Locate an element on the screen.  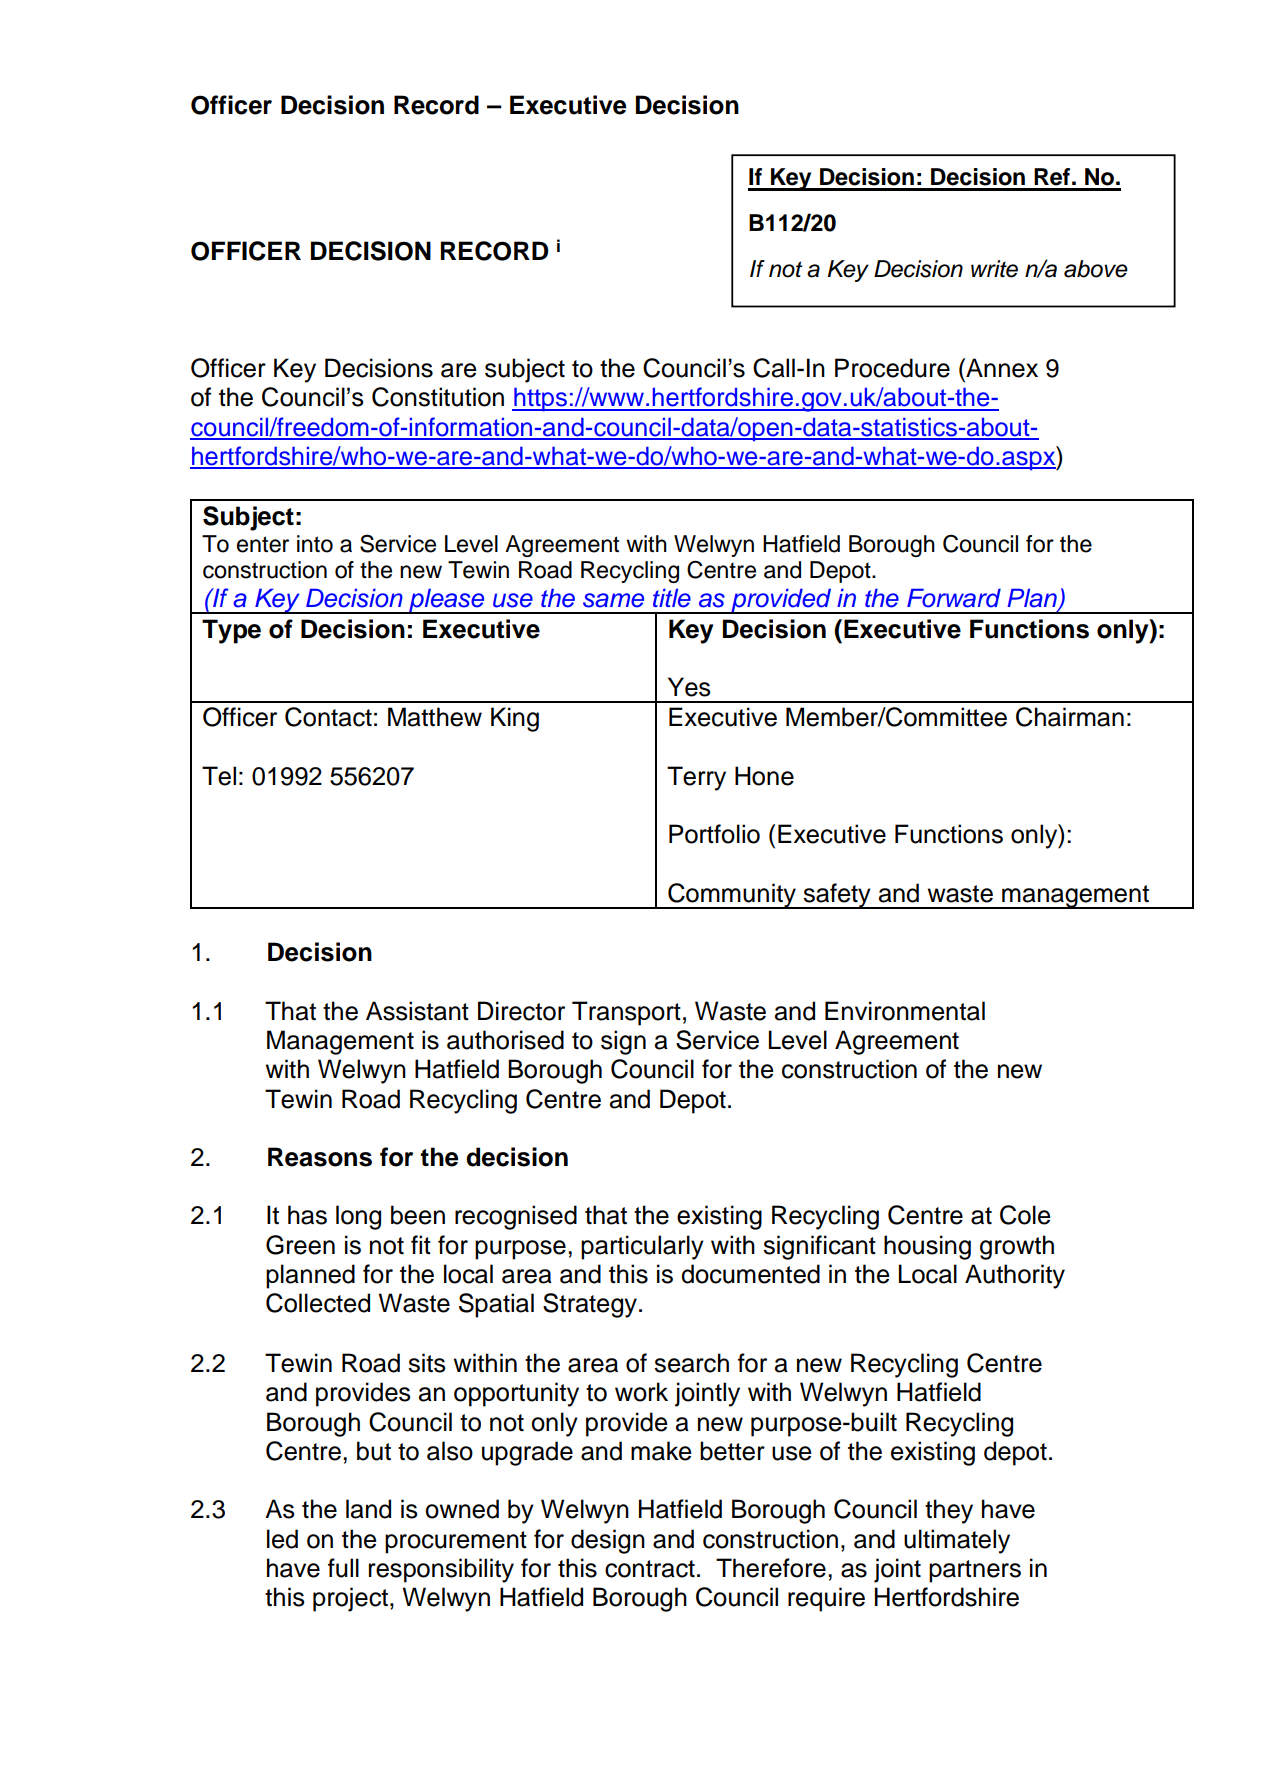
Reasons is located at coordinates (320, 1157).
